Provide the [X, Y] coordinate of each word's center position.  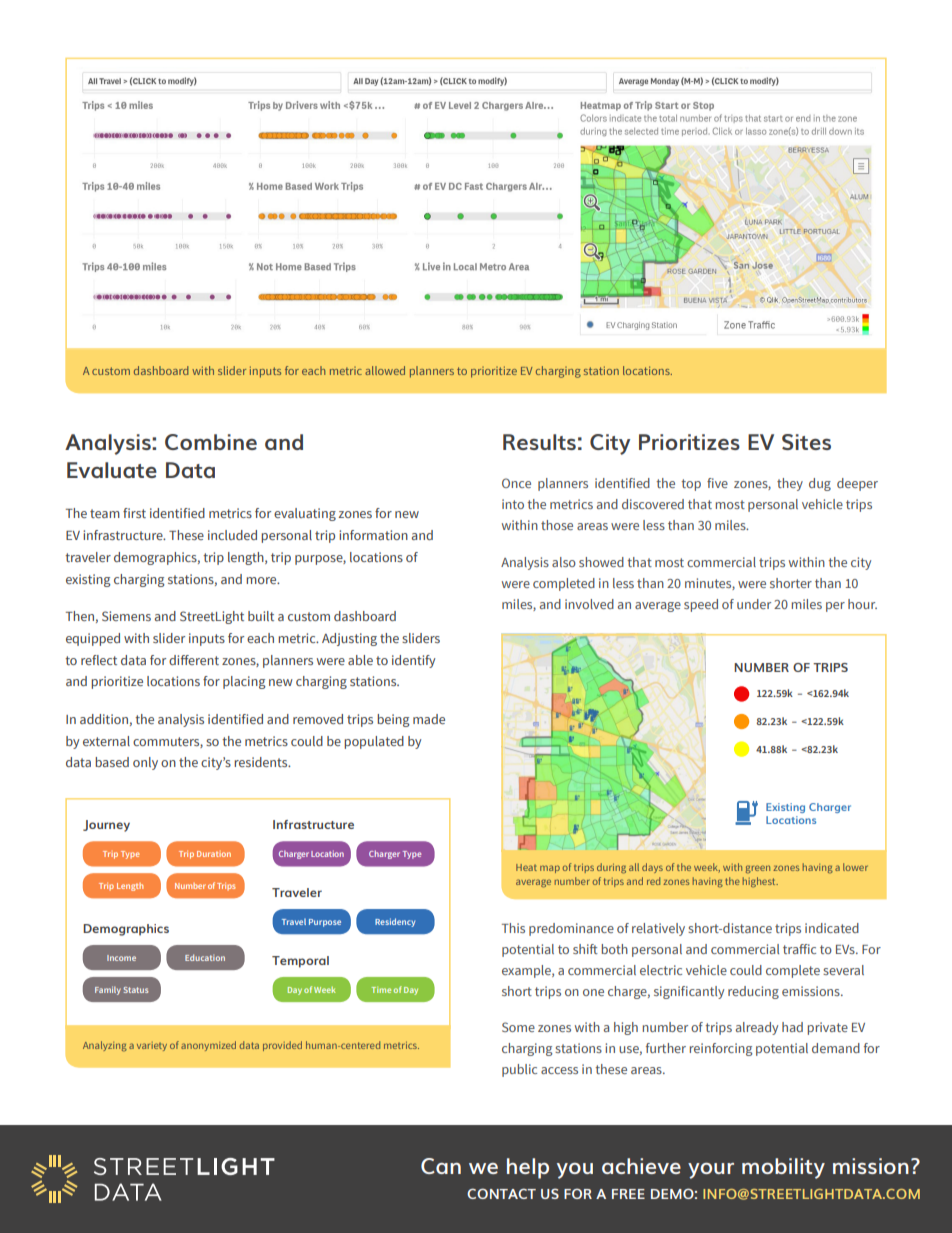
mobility [783, 1168]
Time [381, 990]
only [145, 763]
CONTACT [501, 1193]
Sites [806, 442]
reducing [753, 992]
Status [136, 990]
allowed [385, 370]
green [758, 869]
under [754, 604]
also [564, 562]
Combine [211, 442]
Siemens [126, 616]
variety [152, 1046]
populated [374, 742]
